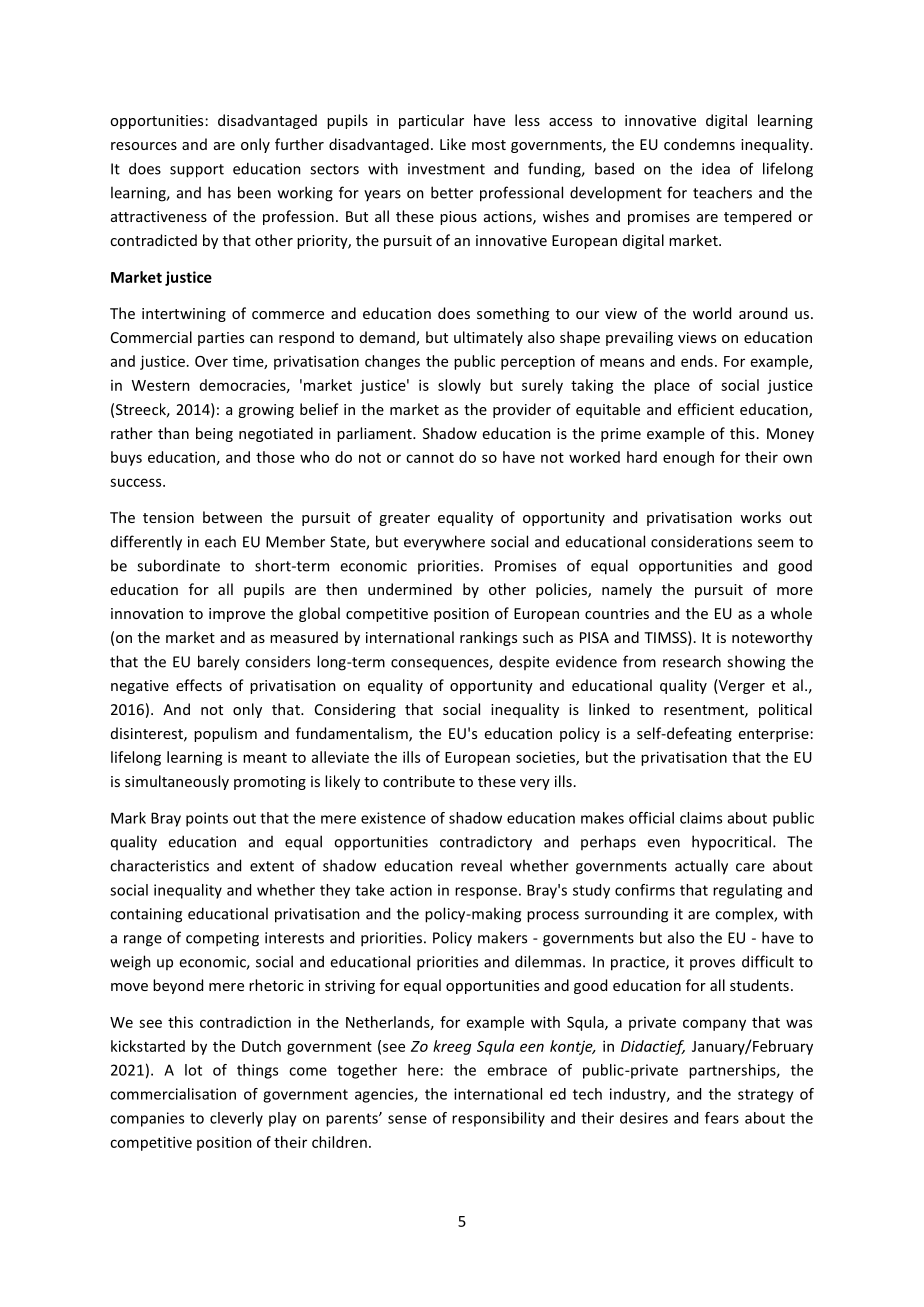 The height and width of the screenshot is (1307, 924). What do you see at coordinates (237, 615) in the screenshot?
I see `improve` at bounding box center [237, 615].
